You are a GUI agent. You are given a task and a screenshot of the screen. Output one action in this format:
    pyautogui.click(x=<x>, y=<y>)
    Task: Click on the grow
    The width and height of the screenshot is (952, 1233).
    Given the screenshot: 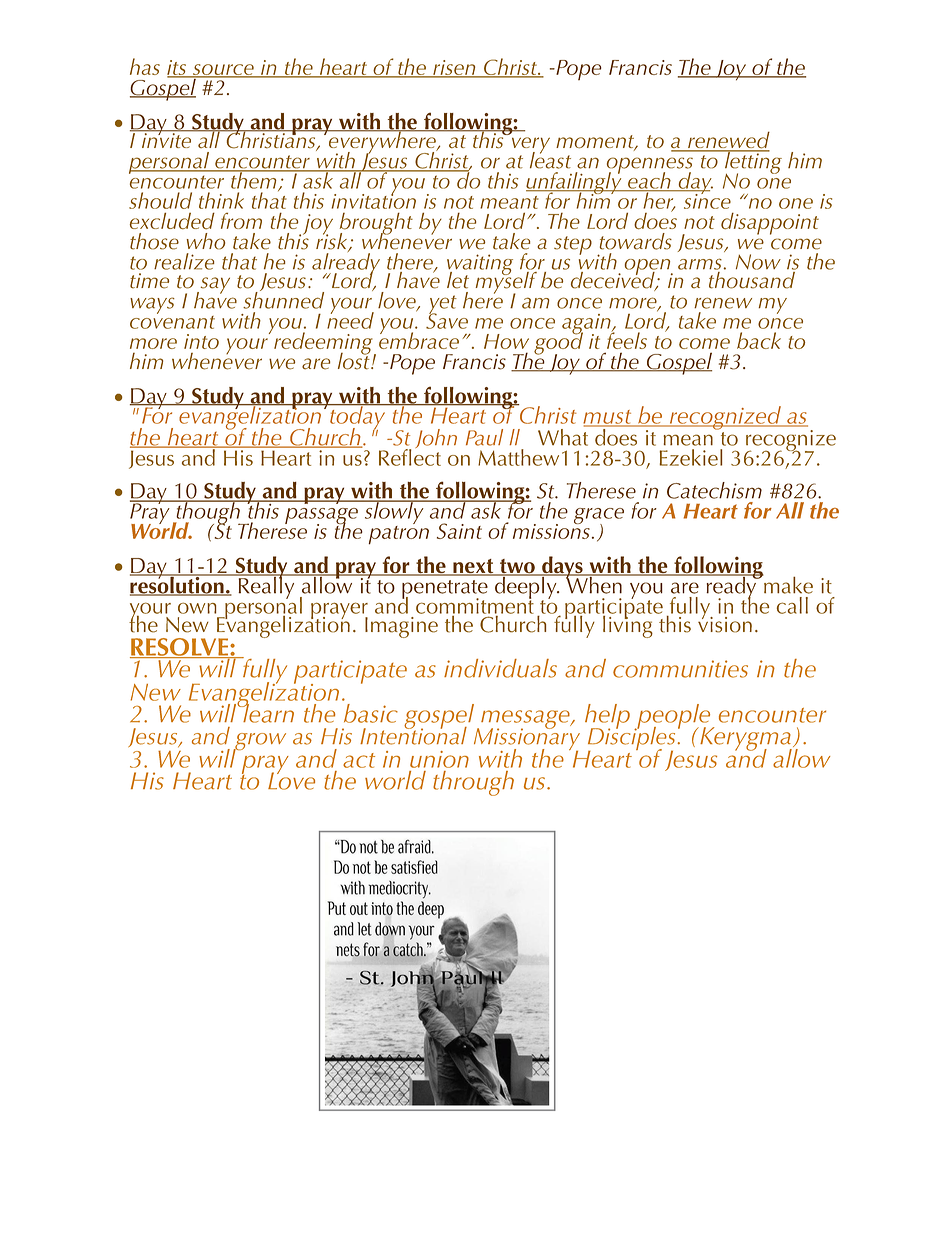 What is the action you would take?
    pyautogui.click(x=259, y=743)
